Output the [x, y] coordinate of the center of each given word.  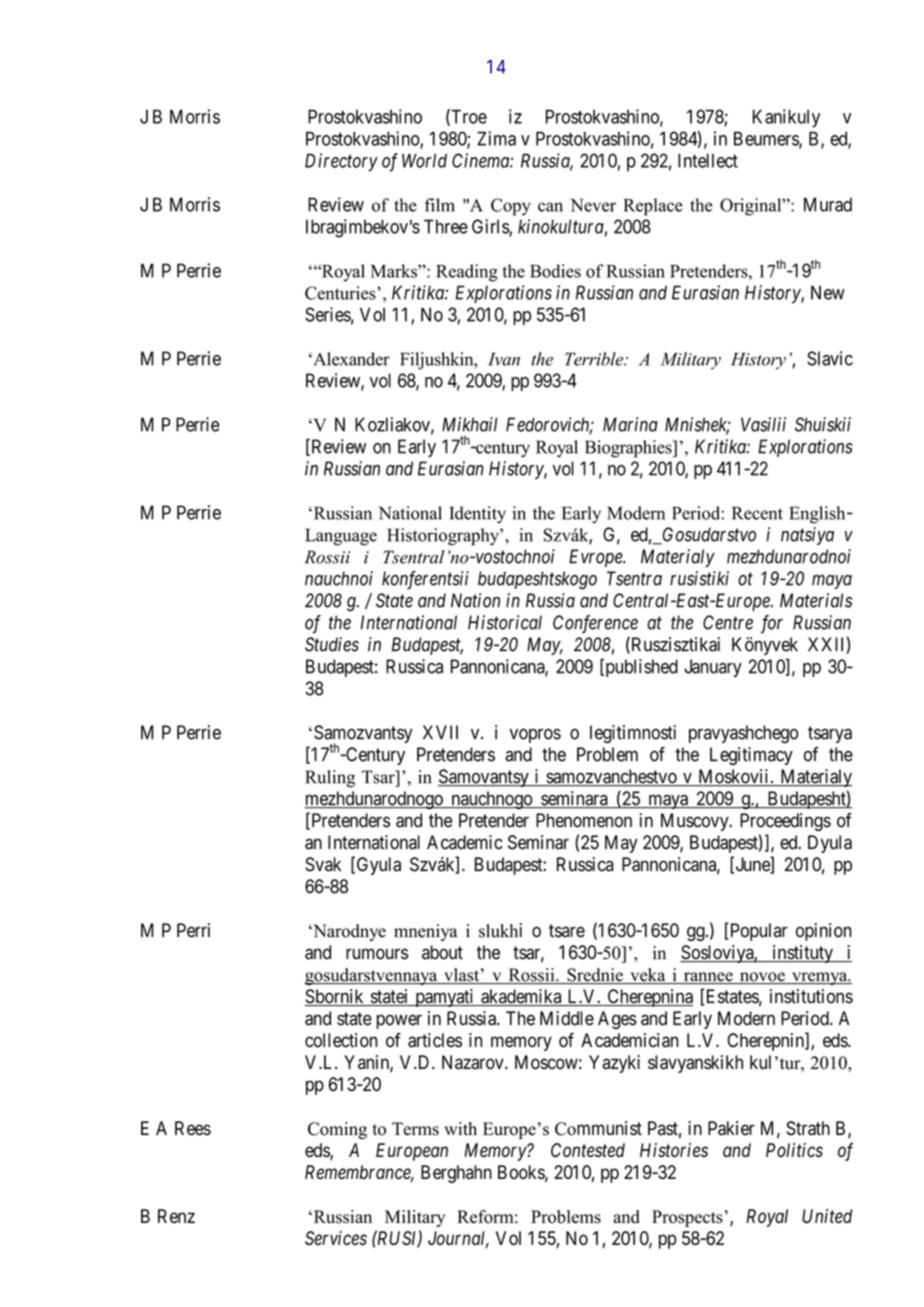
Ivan [504, 359]
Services [336, 1238]
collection [341, 1040]
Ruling [330, 779]
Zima [496, 138]
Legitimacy [751, 756]
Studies [332, 644]
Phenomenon [584, 820]
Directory [341, 162]
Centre [728, 622]
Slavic [830, 358]
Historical [505, 622]
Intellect [708, 160]
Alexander [350, 359]
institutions [811, 996]
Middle [567, 1018]
